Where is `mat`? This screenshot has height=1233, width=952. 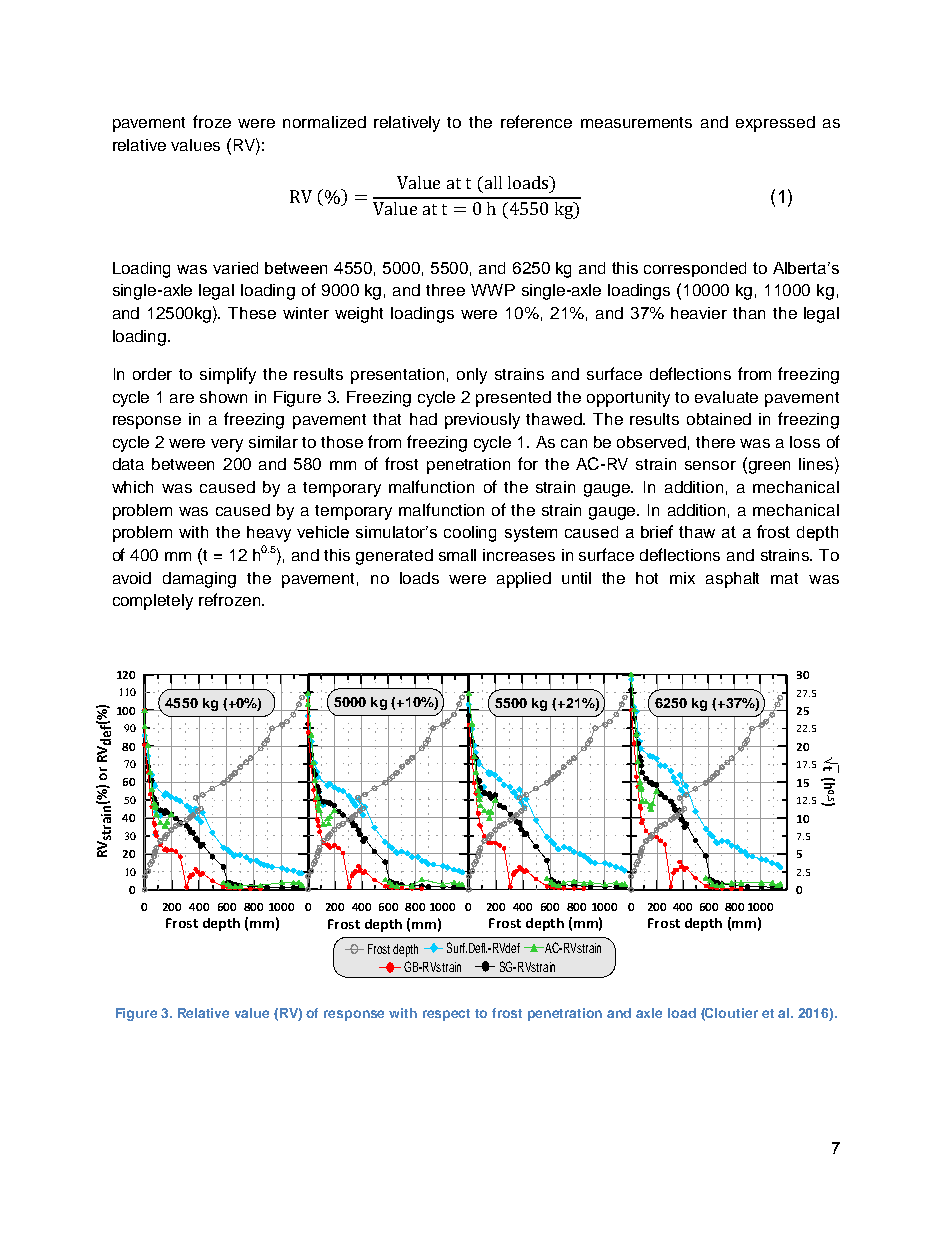 mat is located at coordinates (784, 578).
